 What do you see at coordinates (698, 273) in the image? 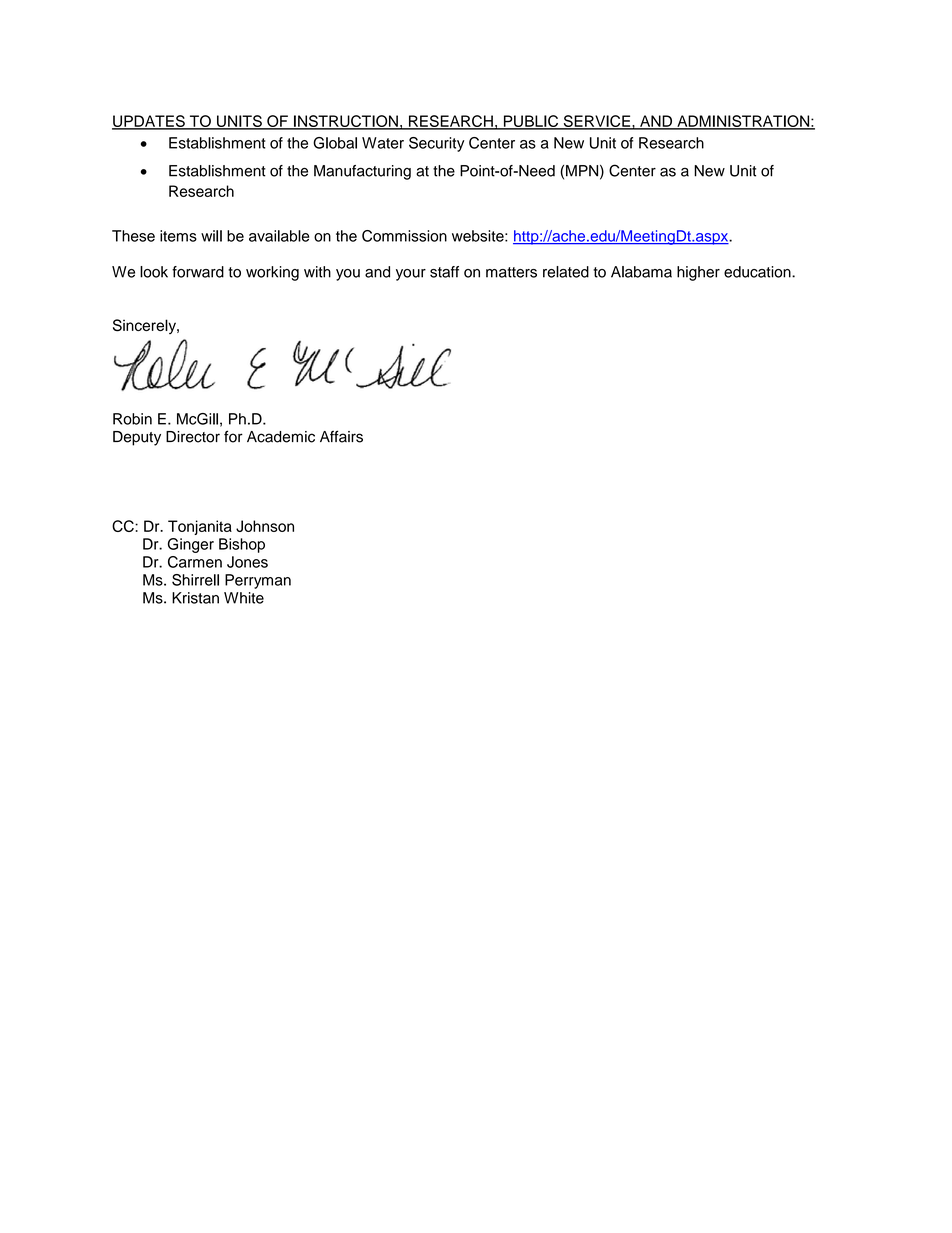
I see `higher` at bounding box center [698, 273].
